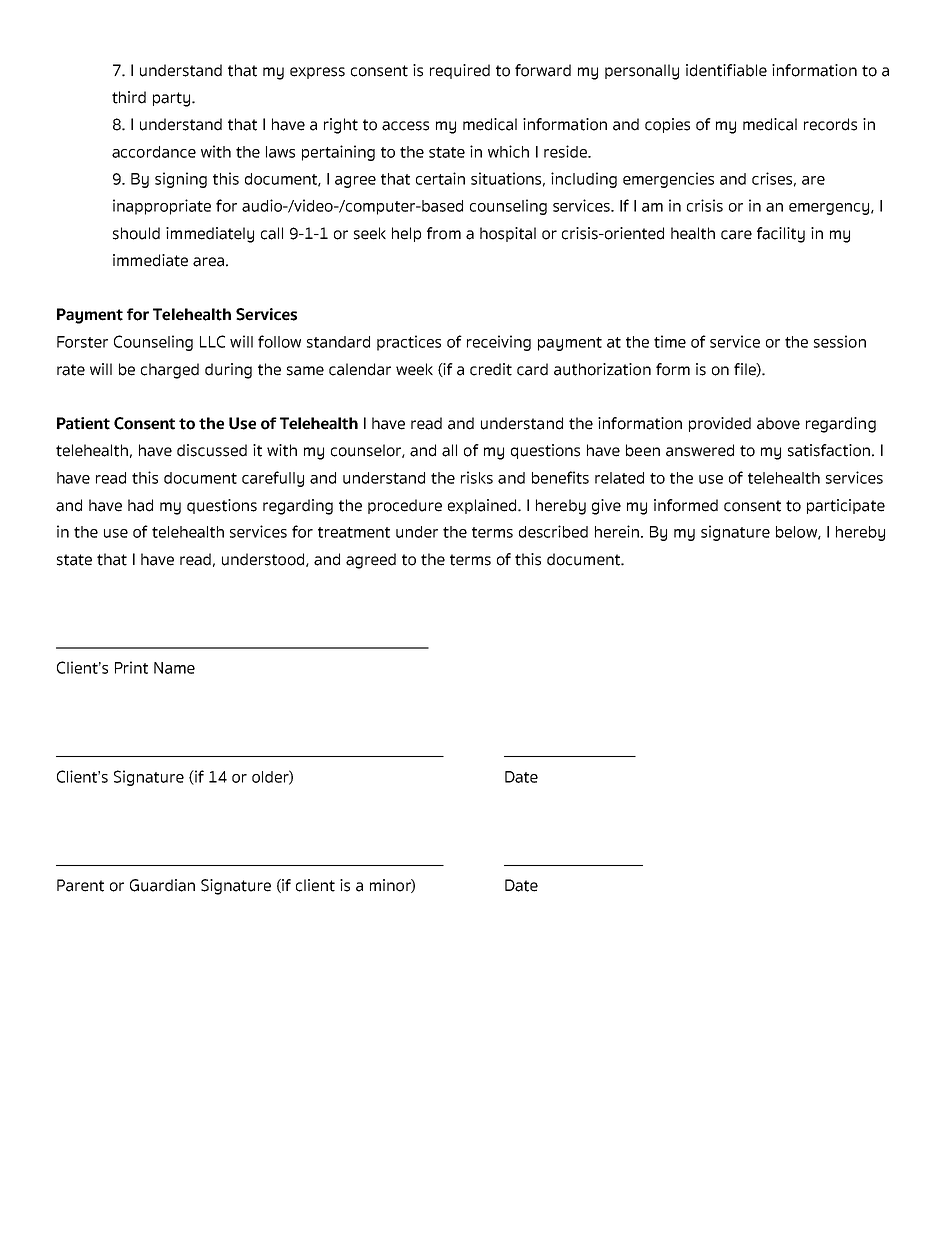  I want to click on time, so click(670, 341).
